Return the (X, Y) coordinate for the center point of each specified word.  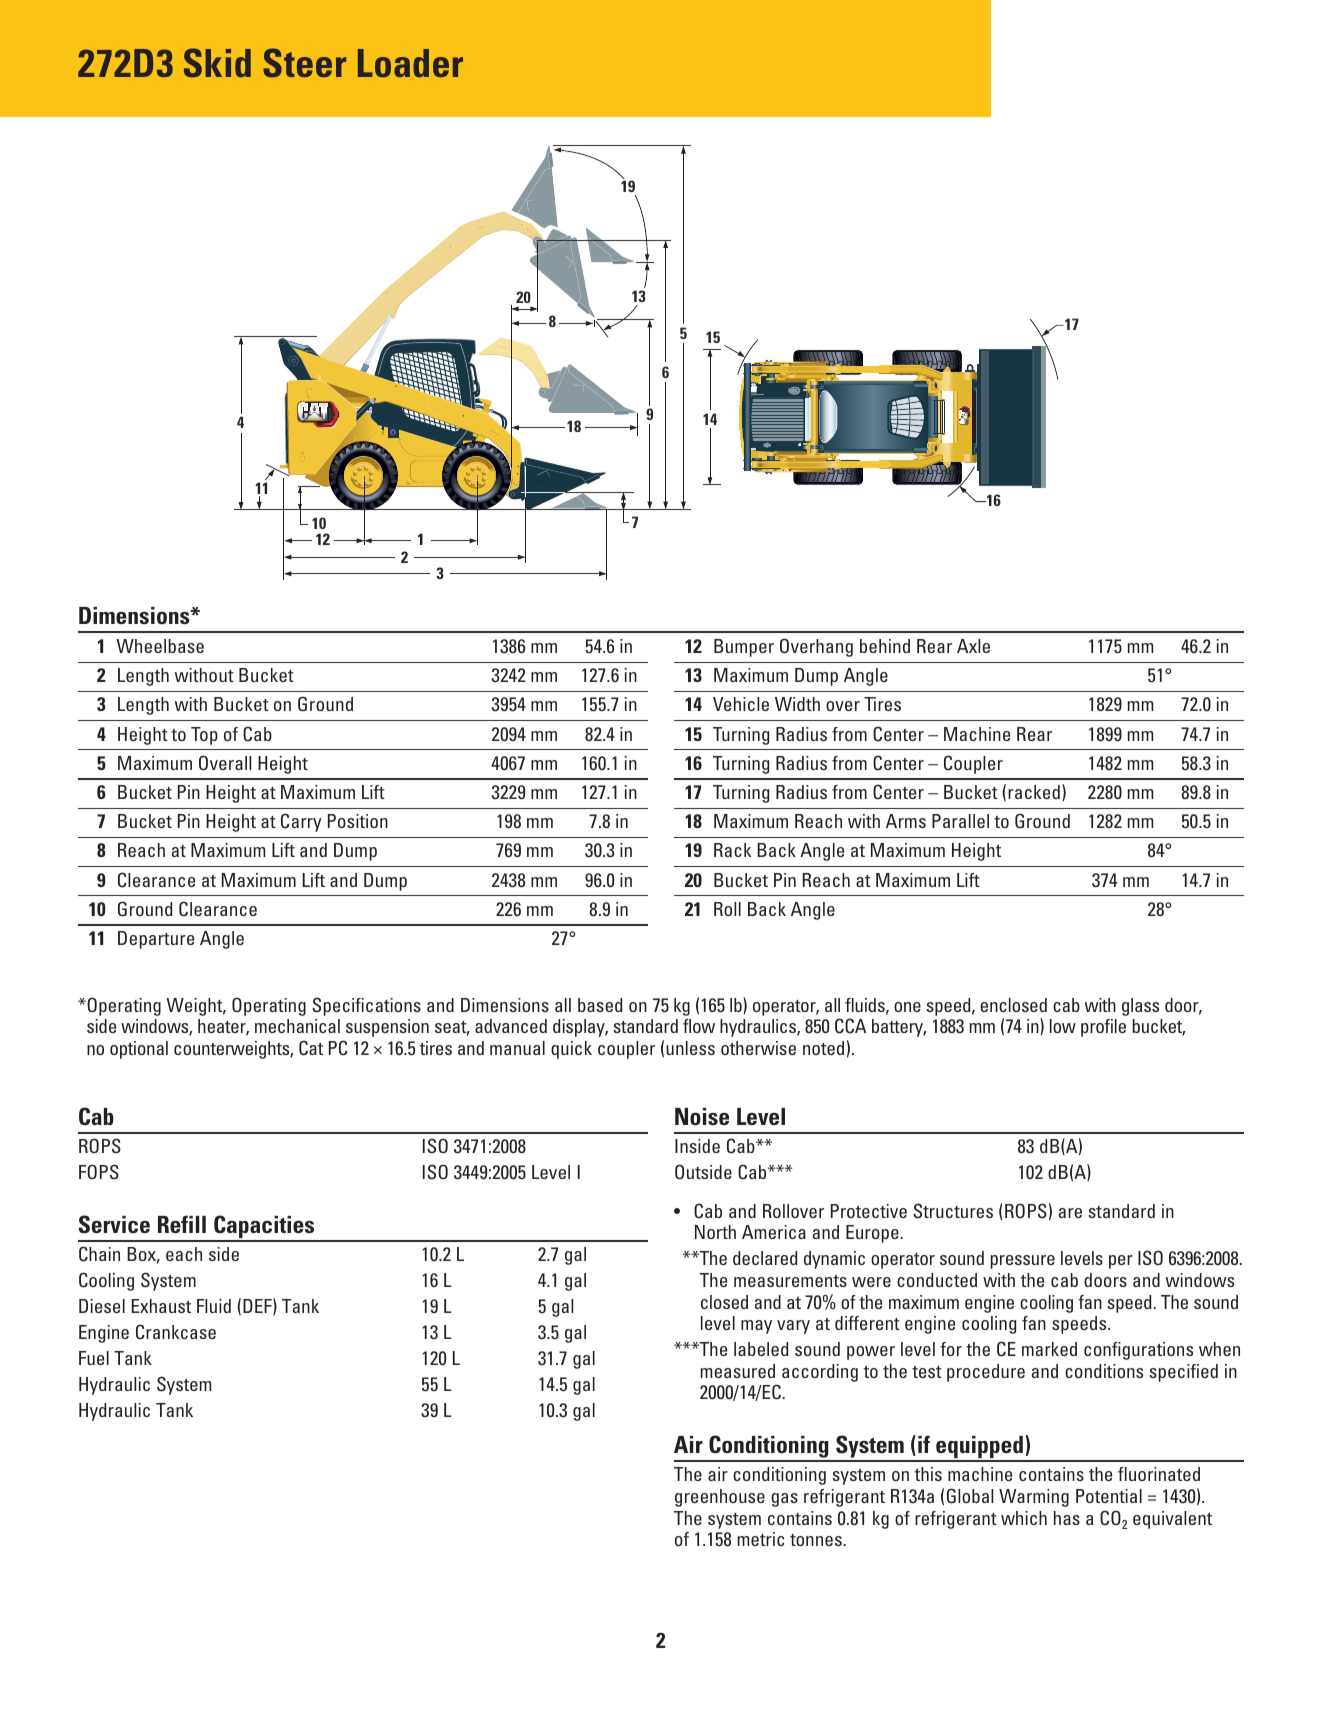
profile (1103, 1028)
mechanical (297, 1026)
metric (761, 1539)
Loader (410, 63)
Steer (304, 63)
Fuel (94, 1358)
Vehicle (741, 704)
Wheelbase (160, 646)
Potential (1109, 1496)
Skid (217, 63)
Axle (973, 646)
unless (690, 1048)
